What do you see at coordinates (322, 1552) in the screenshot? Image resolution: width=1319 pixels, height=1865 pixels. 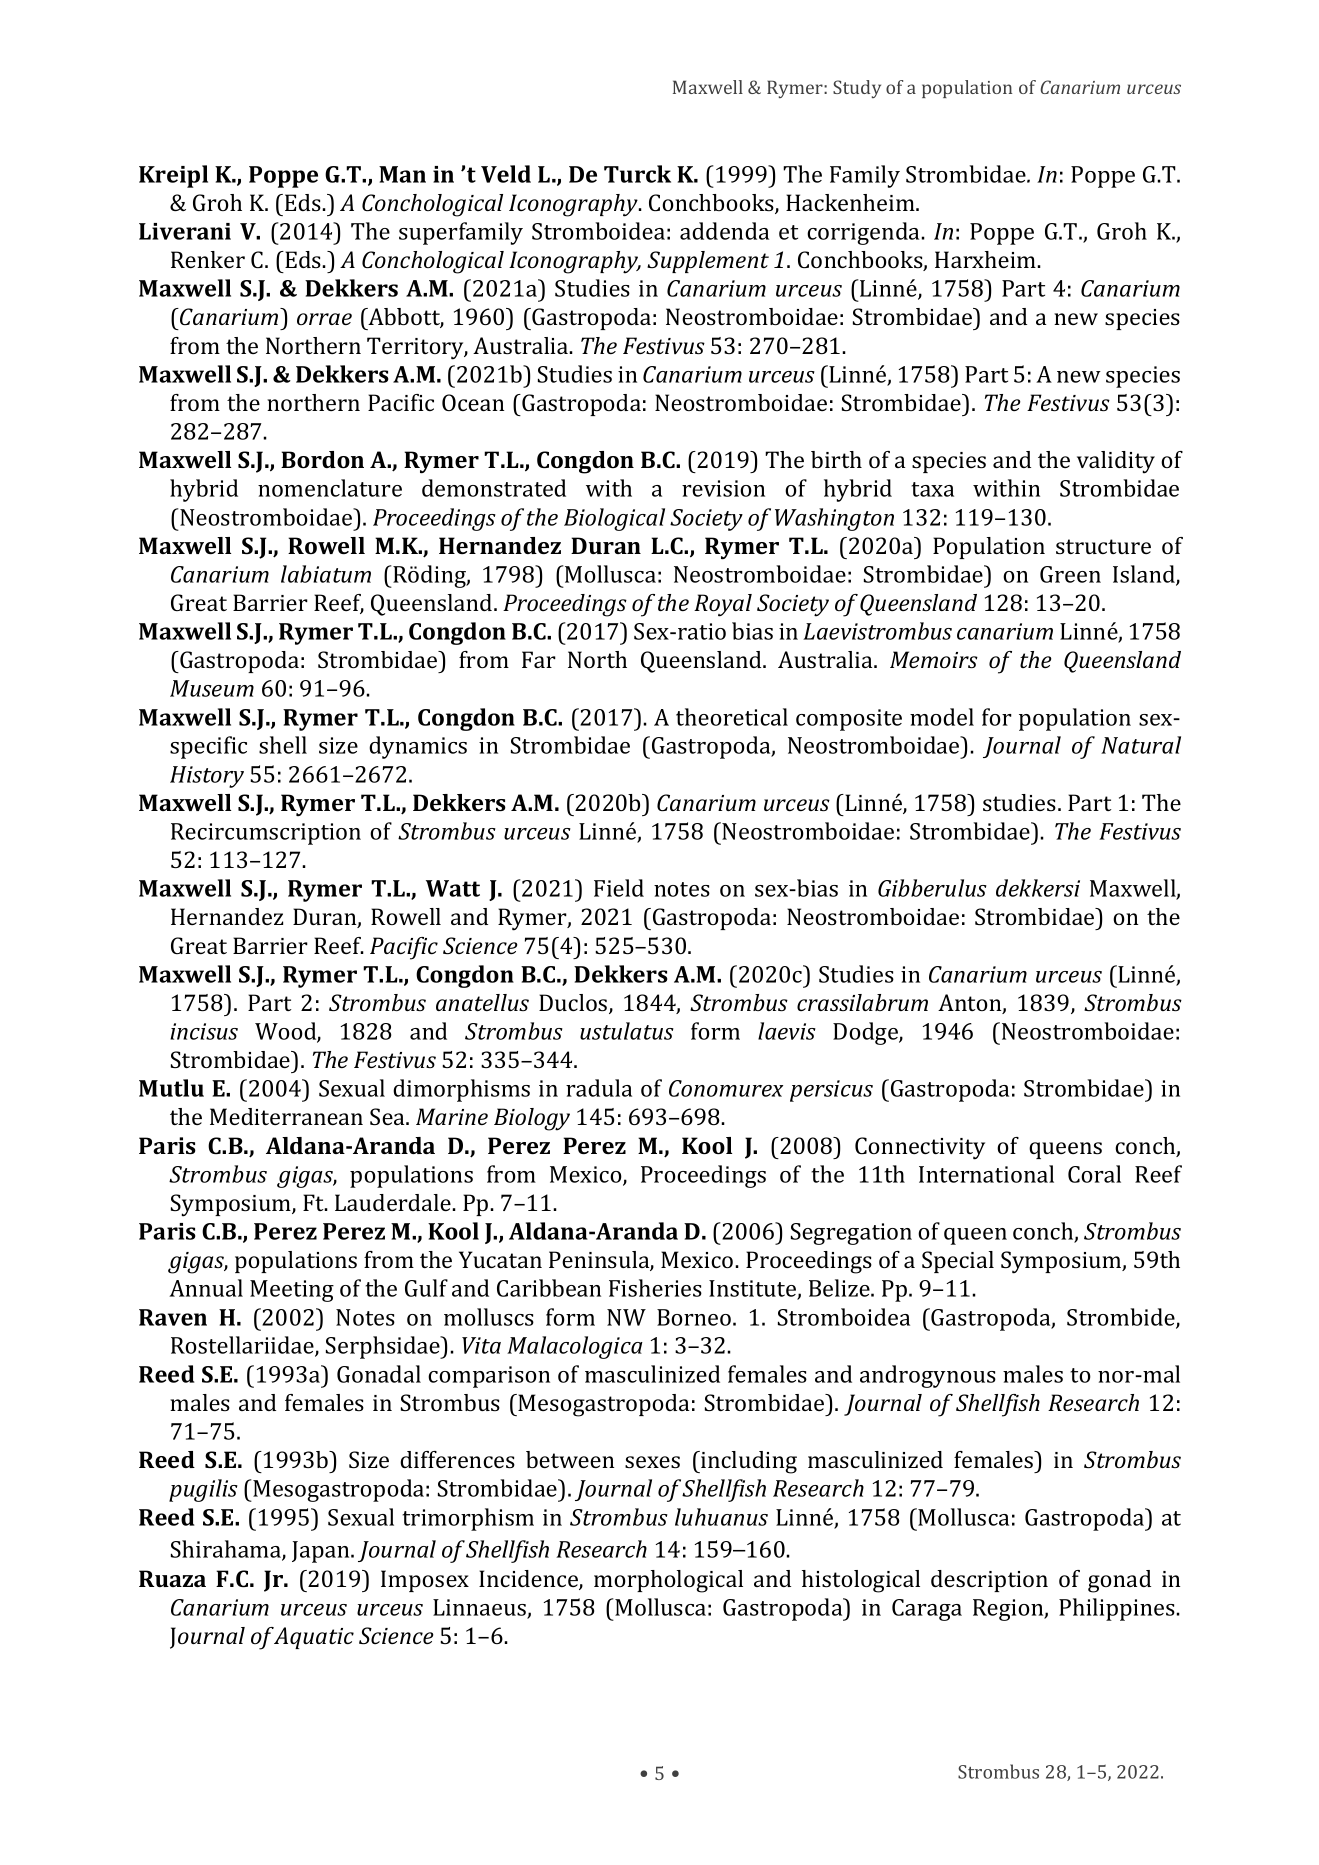 I see `Japan` at bounding box center [322, 1552].
